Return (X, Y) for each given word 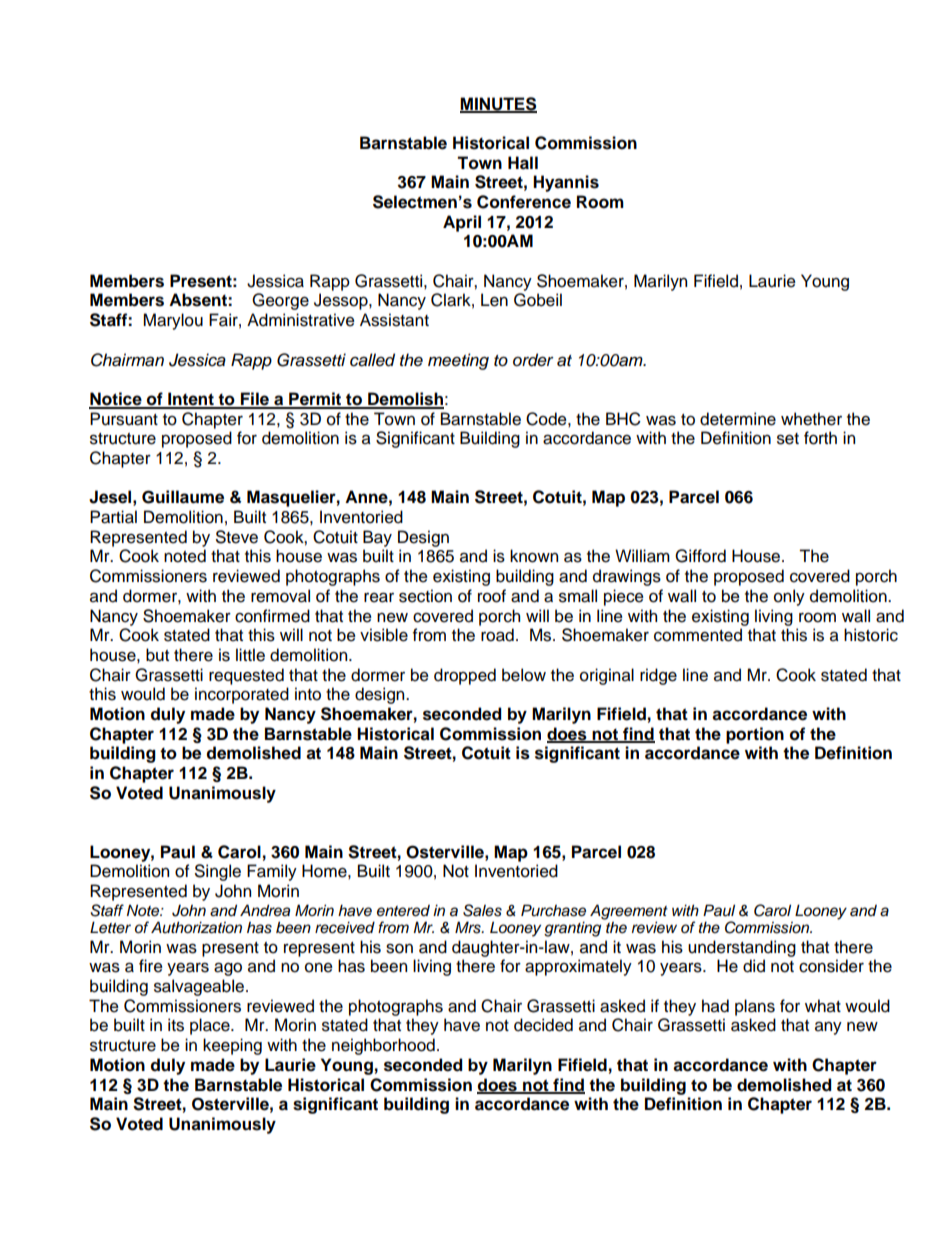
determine (738, 419)
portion (755, 735)
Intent (191, 400)
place (211, 1026)
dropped (465, 676)
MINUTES (498, 104)
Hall (523, 163)
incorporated (242, 695)
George (280, 301)
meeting (458, 361)
